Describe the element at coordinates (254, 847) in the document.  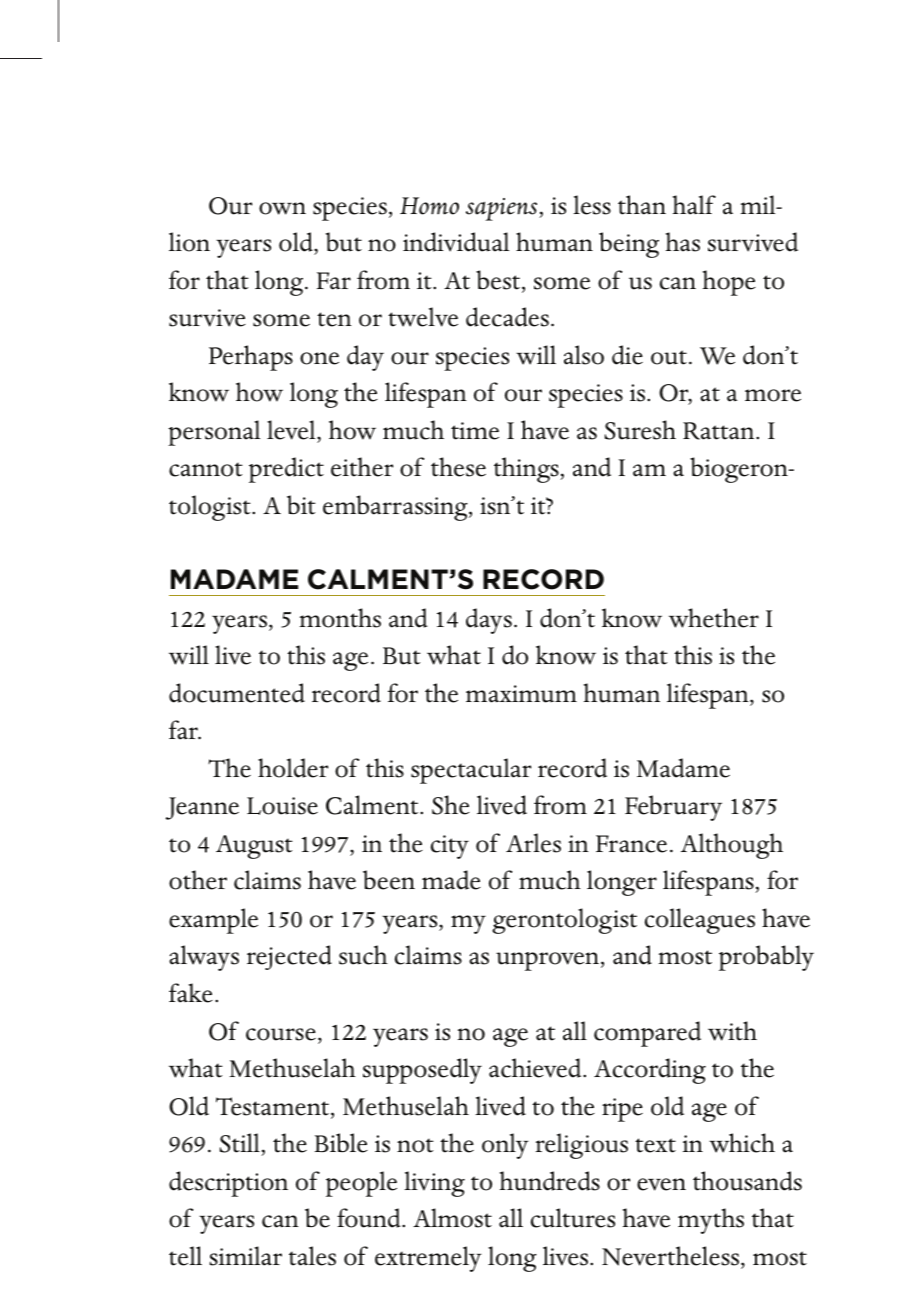
I see `August` at that location.
